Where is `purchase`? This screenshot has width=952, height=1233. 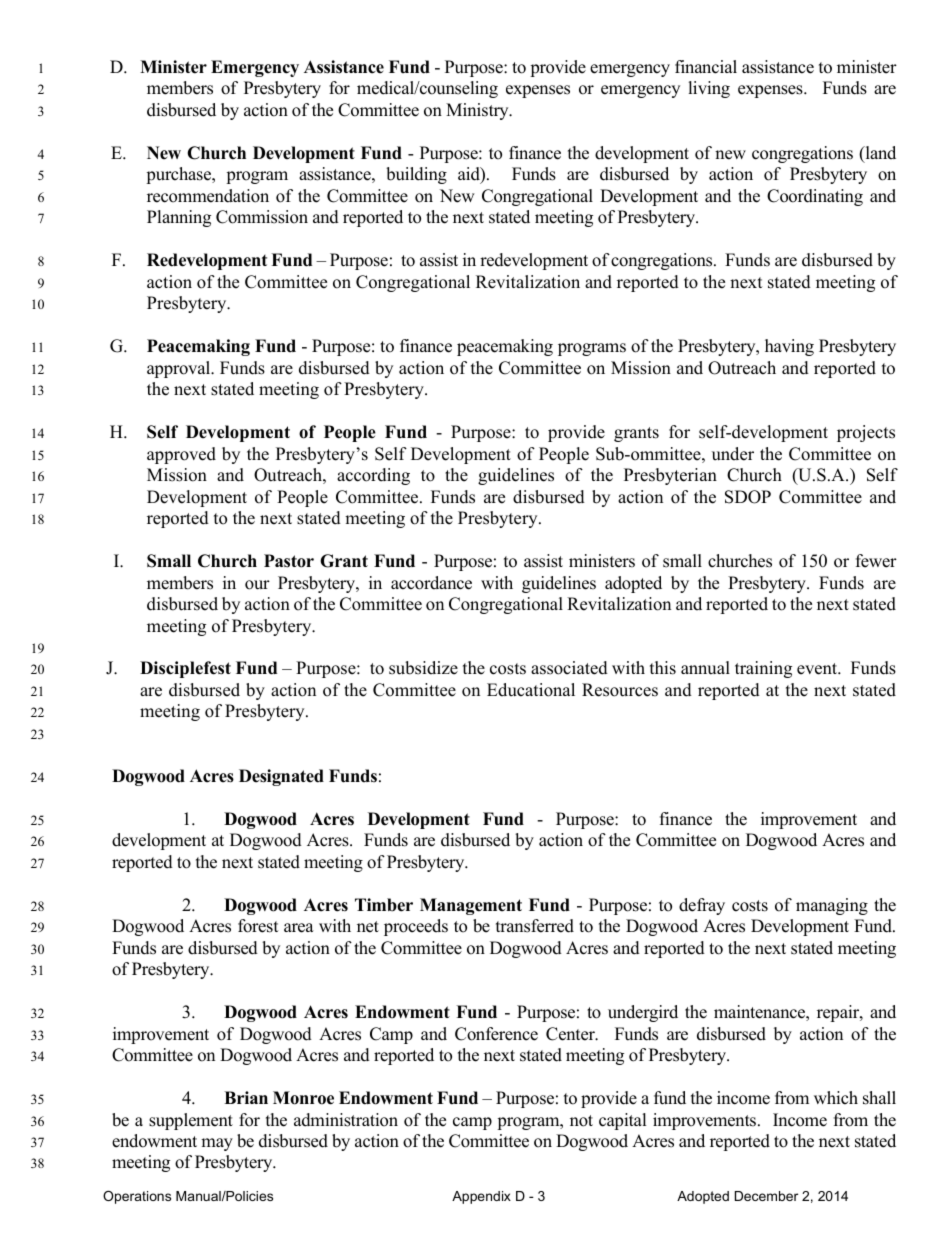
purchase is located at coordinates (180, 175).
